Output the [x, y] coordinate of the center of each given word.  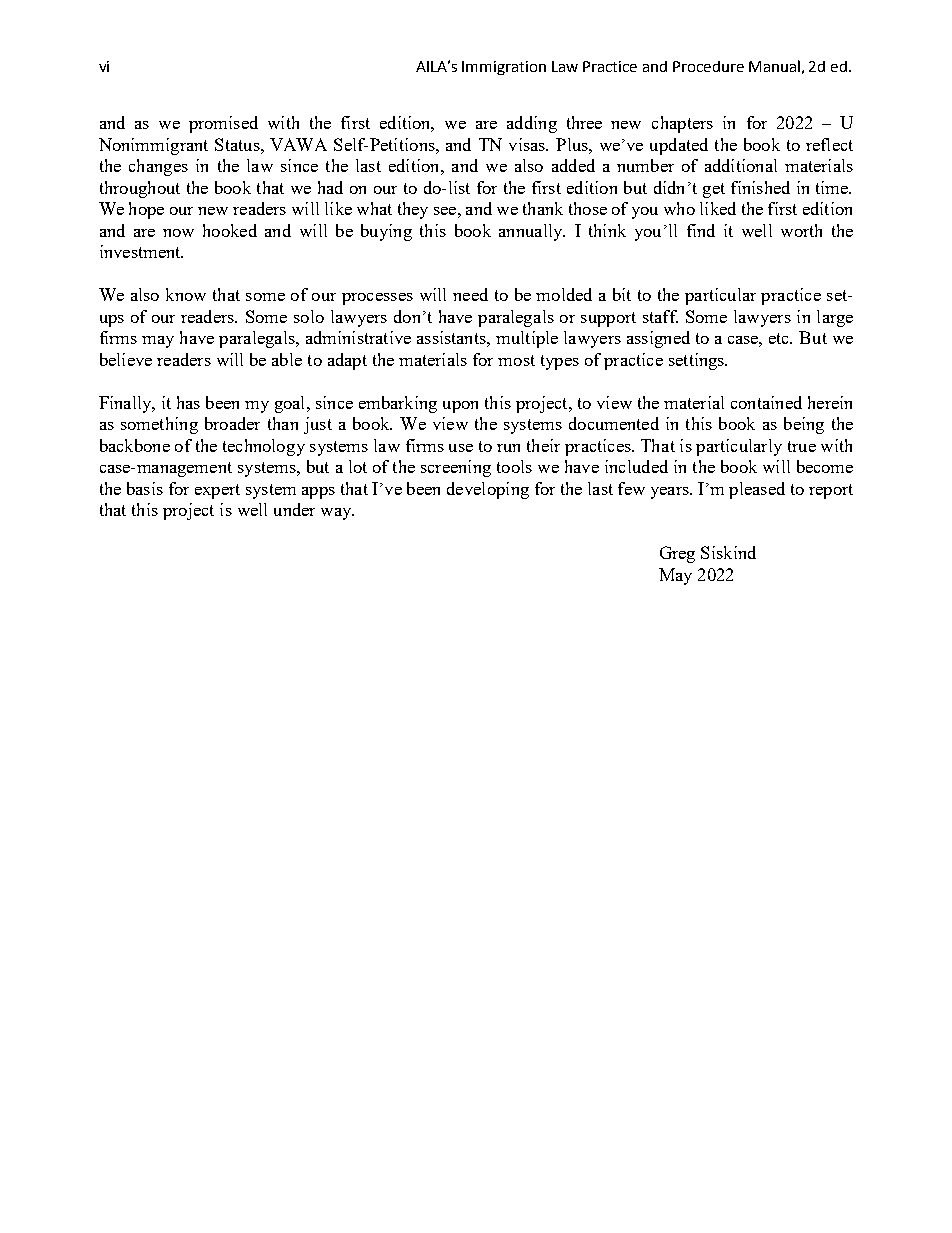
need [470, 294]
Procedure [708, 66]
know [186, 294]
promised [223, 124]
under [294, 509]
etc [780, 338]
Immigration [504, 68]
